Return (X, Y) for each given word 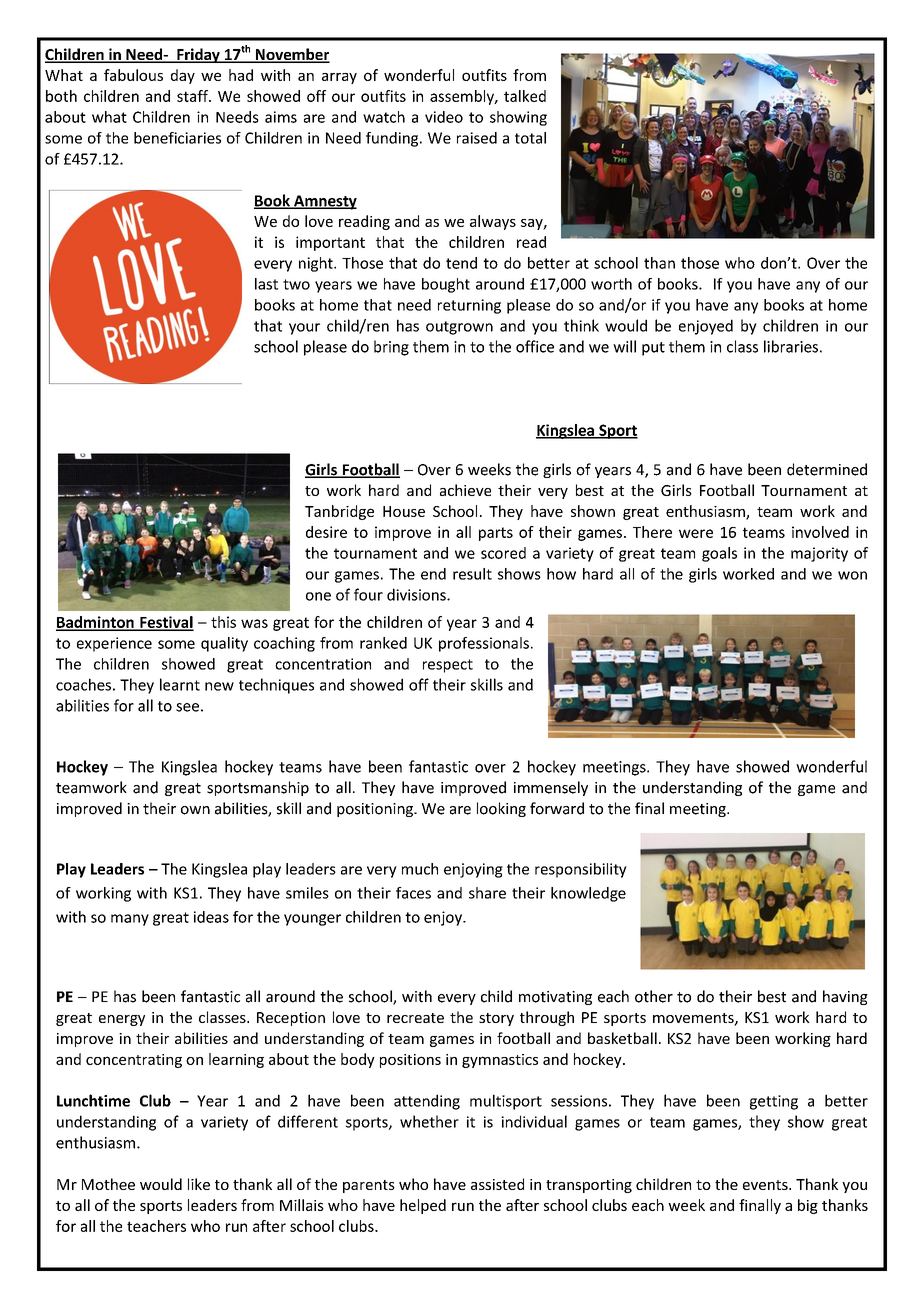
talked (525, 96)
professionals (484, 644)
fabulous (133, 75)
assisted (497, 1184)
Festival (166, 623)
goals (719, 554)
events (766, 1185)
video (444, 117)
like (199, 1184)
